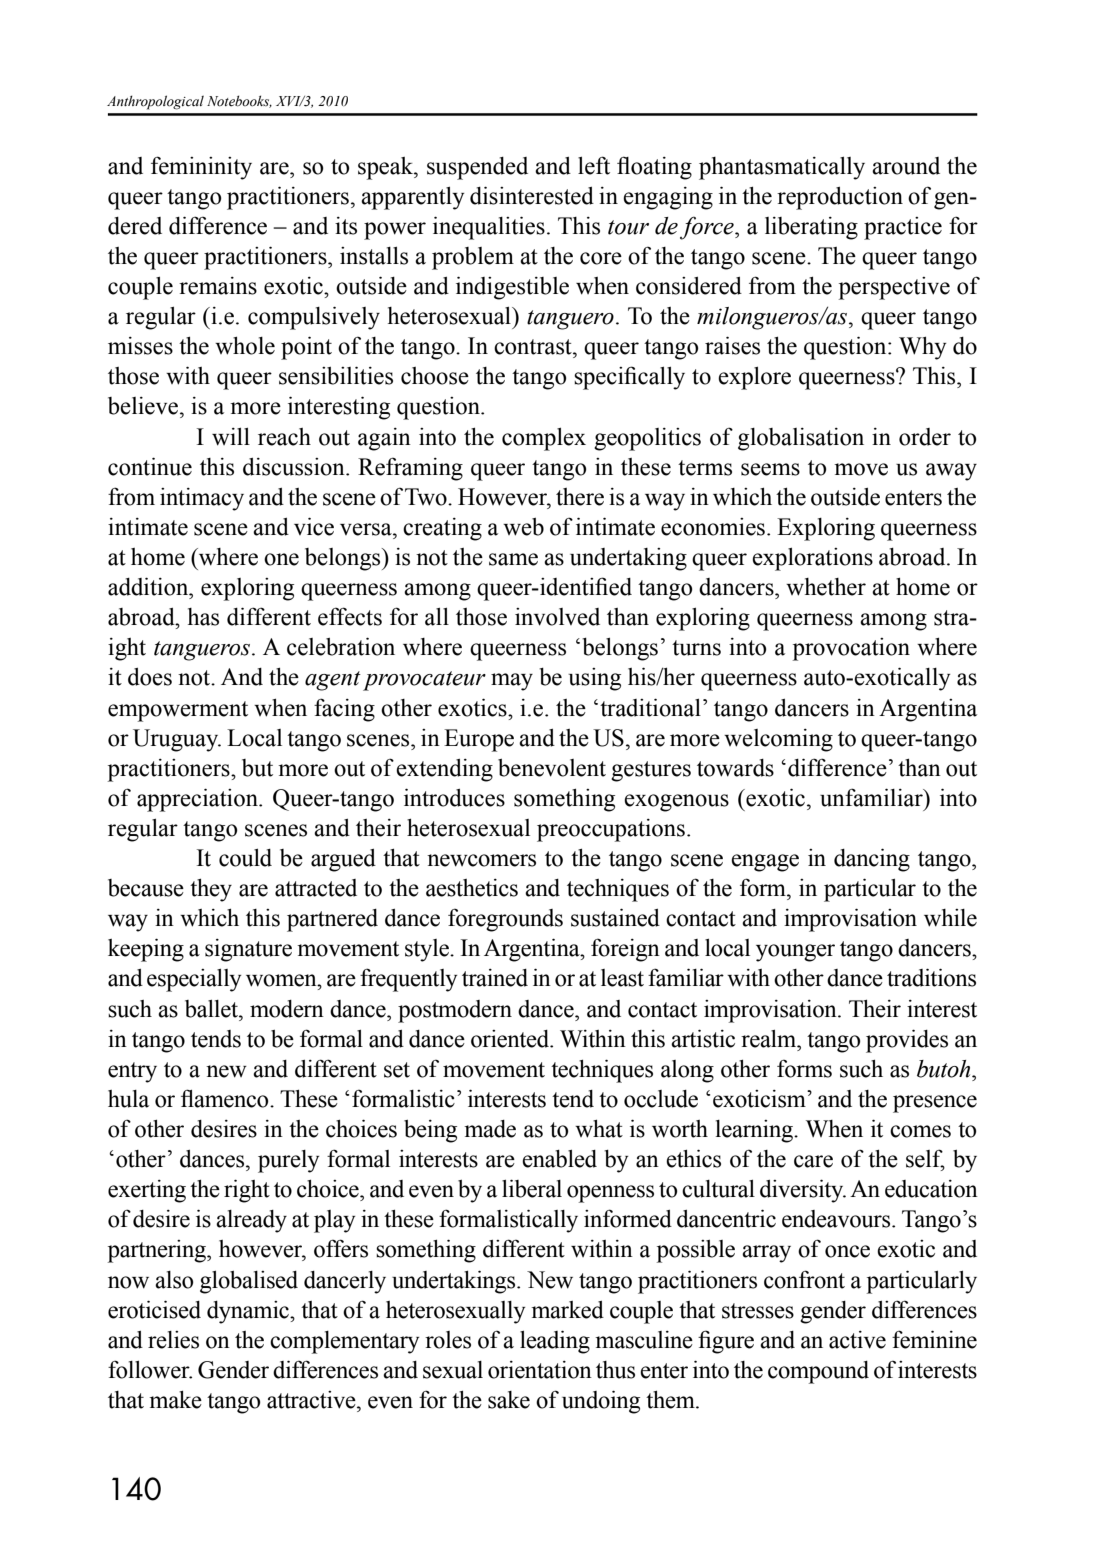 The width and height of the document is (1099, 1565). Describe the element at coordinates (177, 740) in the document. I see `Uruguay` at that location.
